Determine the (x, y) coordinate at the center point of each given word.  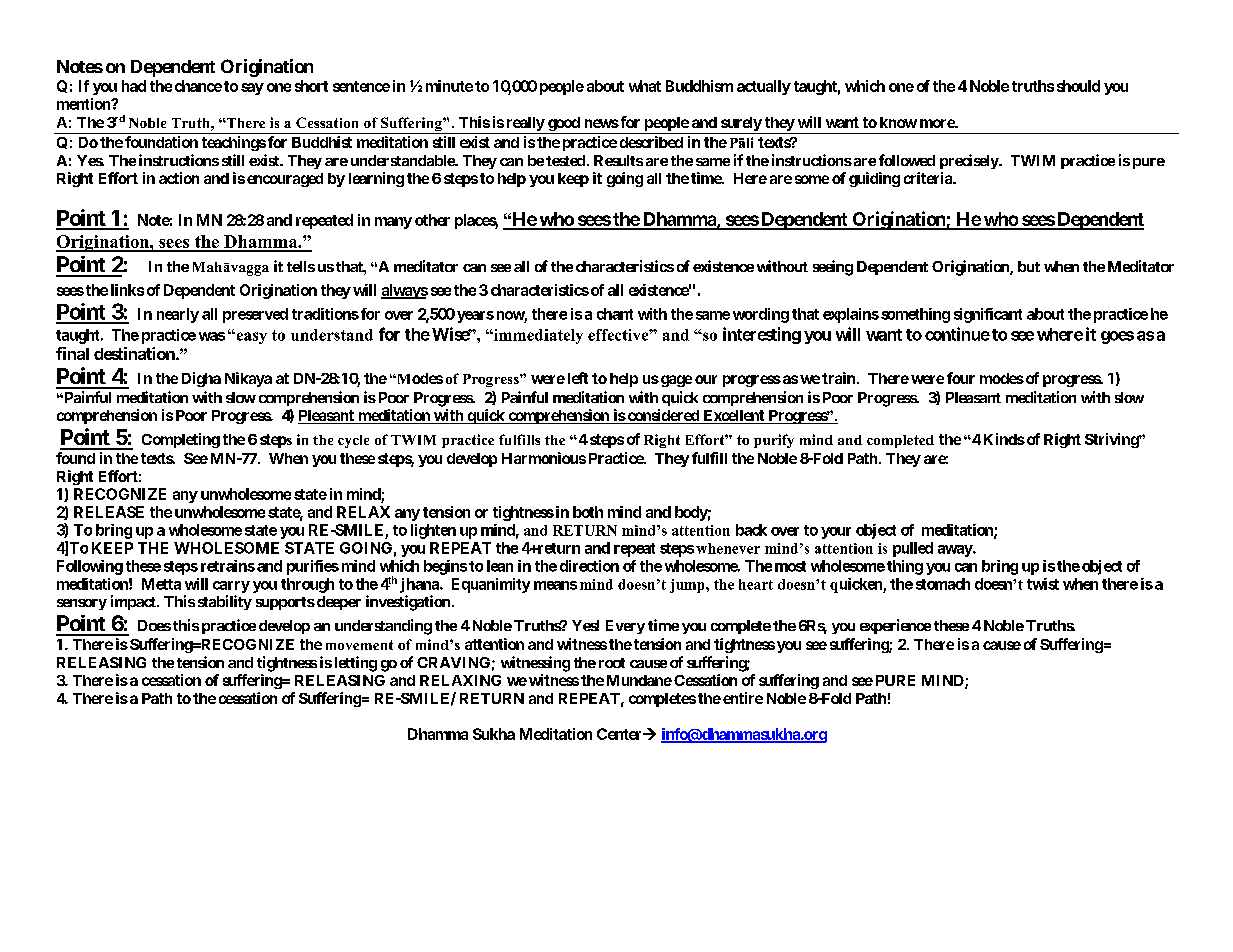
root (612, 663)
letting (356, 664)
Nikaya (248, 379)
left (578, 378)
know (898, 122)
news (602, 123)
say (252, 89)
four (961, 378)
